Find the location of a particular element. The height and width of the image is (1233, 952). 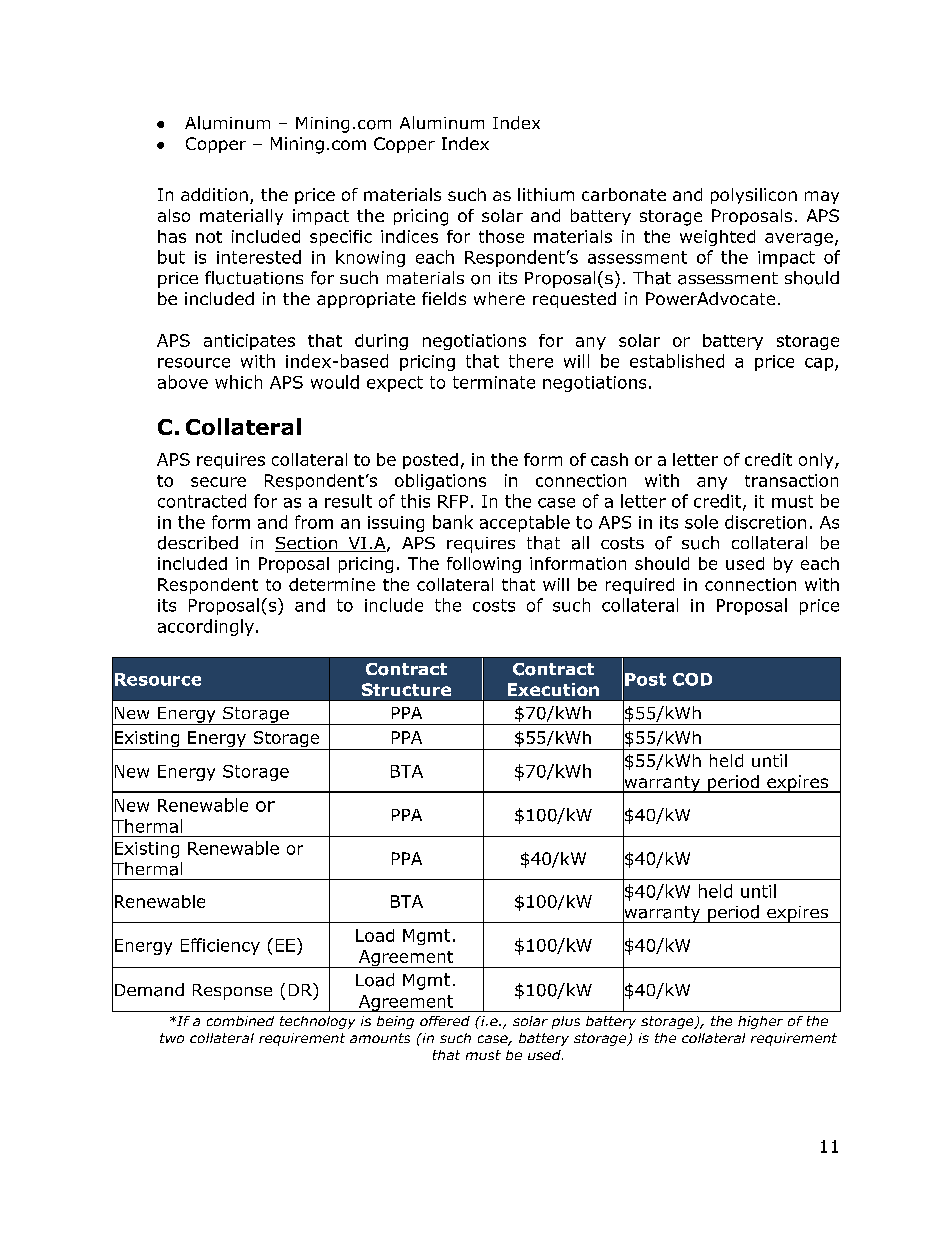

offered is located at coordinates (445, 1021).
